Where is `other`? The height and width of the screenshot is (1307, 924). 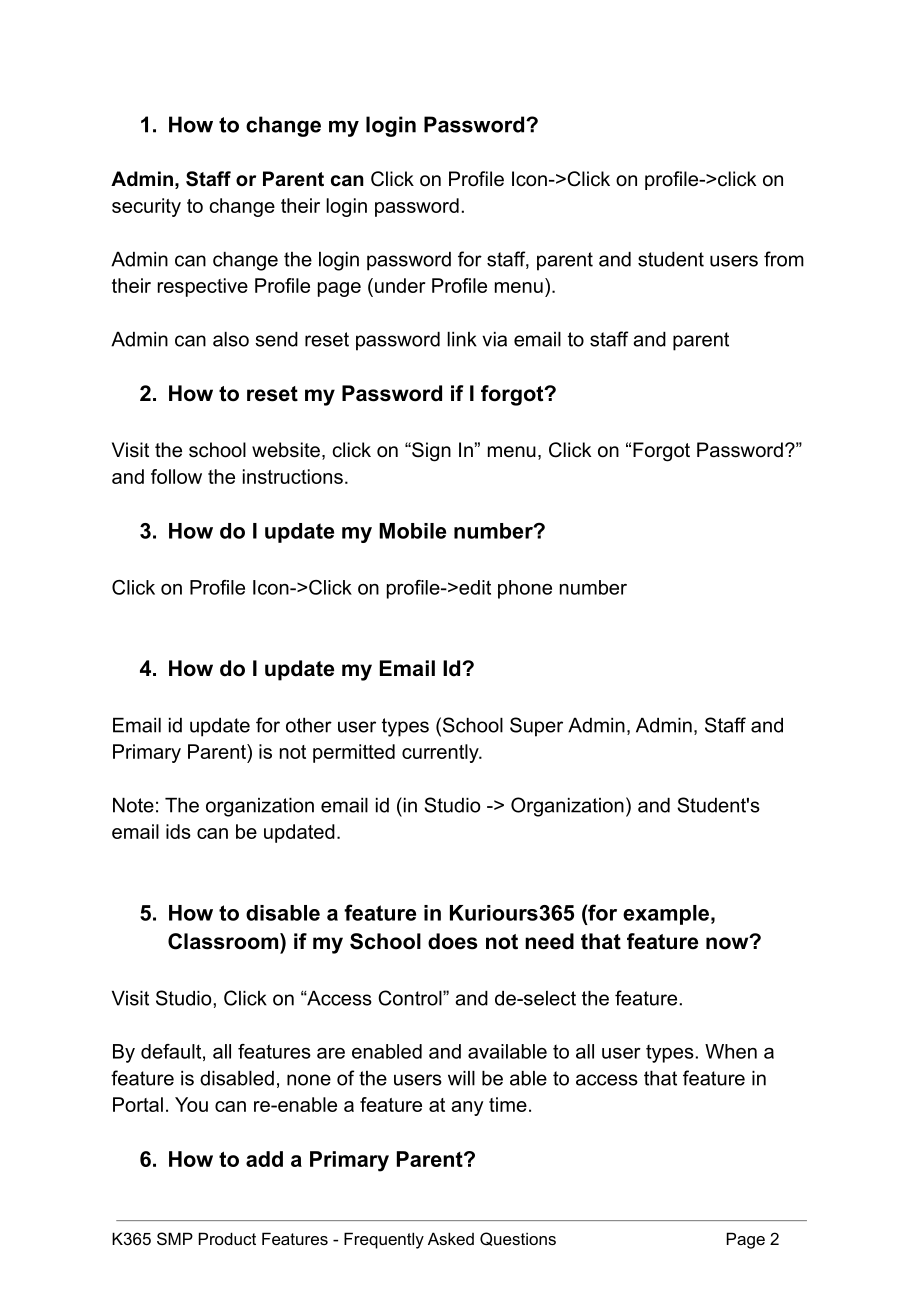 other is located at coordinates (309, 725).
